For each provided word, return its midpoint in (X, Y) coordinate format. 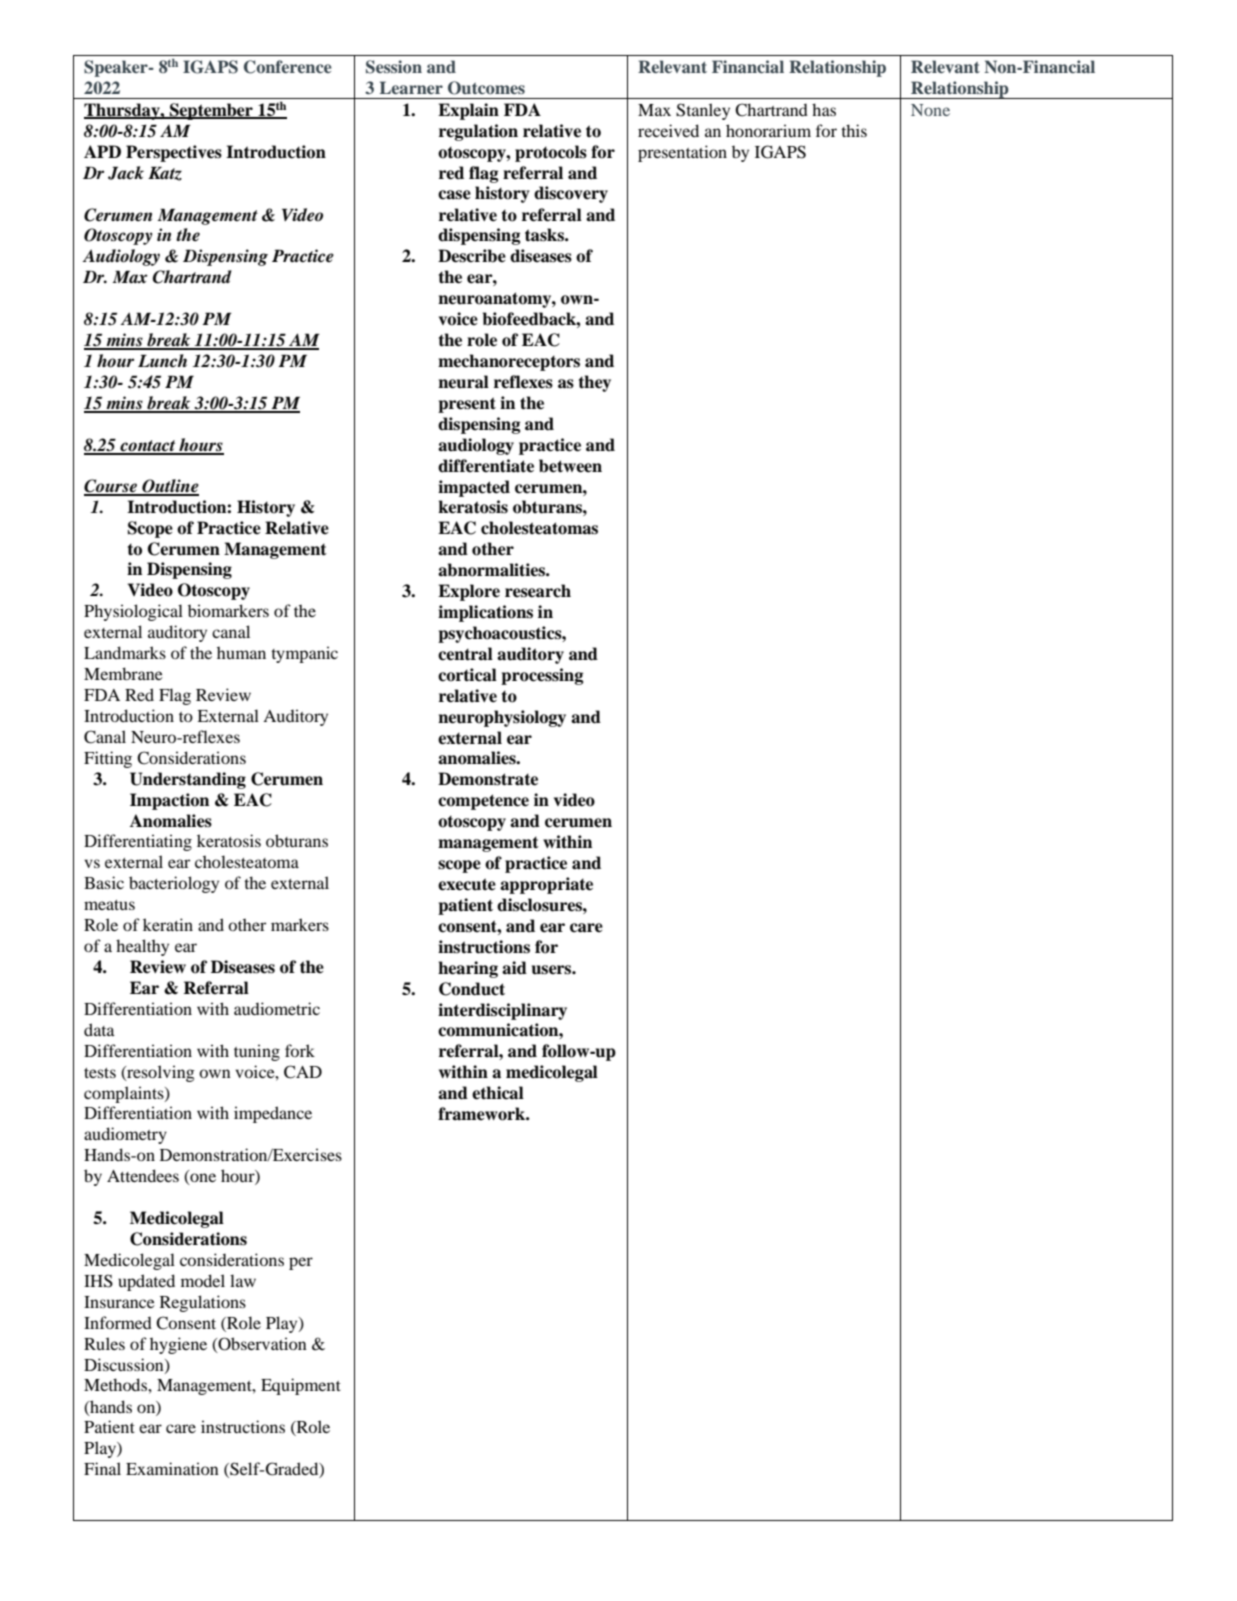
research (538, 591)
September (211, 111)
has (824, 109)
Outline (169, 487)
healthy (142, 947)
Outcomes (486, 88)
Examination (172, 1468)
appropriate (546, 885)
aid (514, 968)
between (570, 466)
